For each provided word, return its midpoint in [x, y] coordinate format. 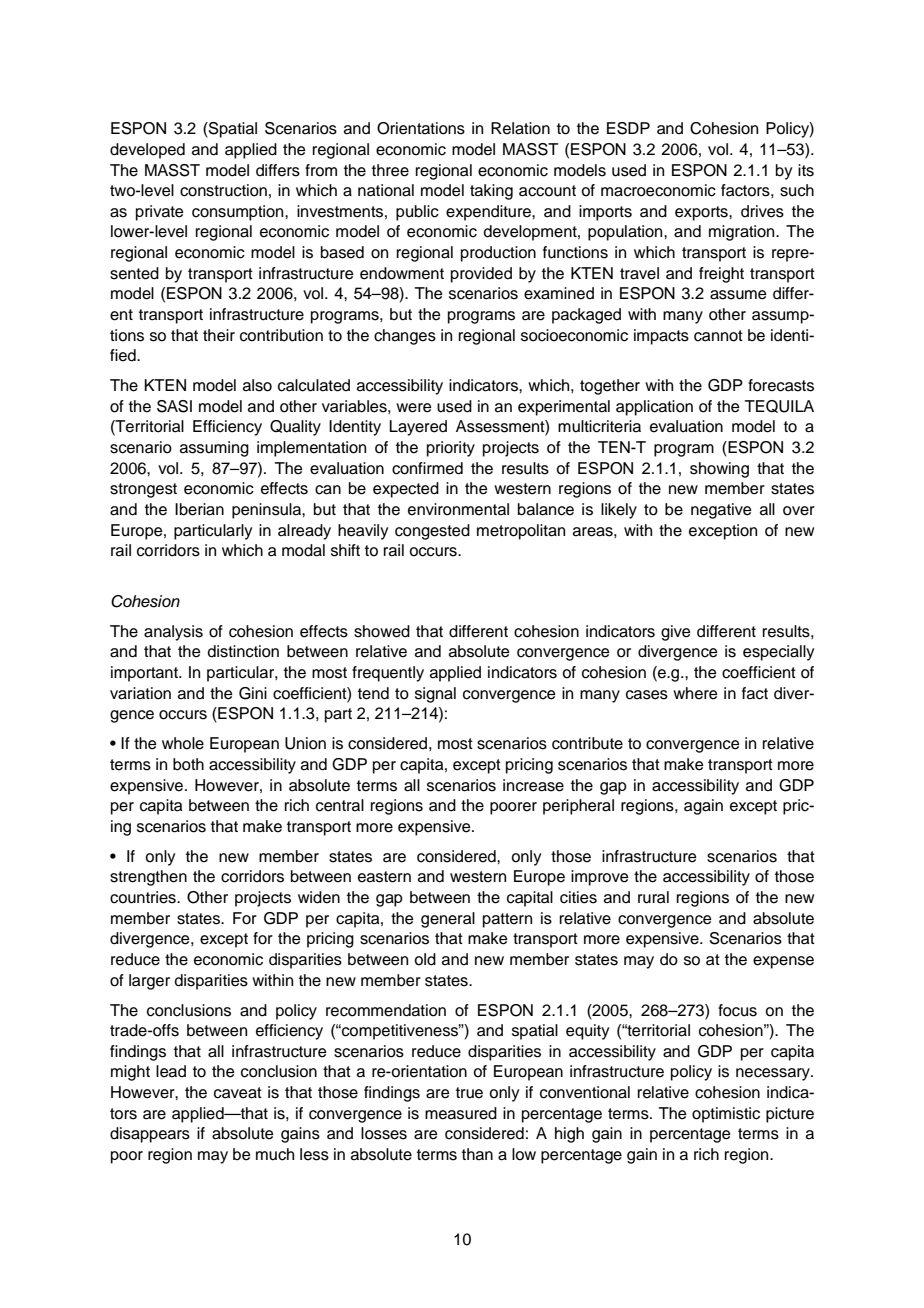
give [676, 633]
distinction [243, 651]
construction [223, 190]
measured [461, 1113]
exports [702, 213]
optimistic [726, 1115]
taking [491, 192]
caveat [238, 1093]
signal [435, 695]
